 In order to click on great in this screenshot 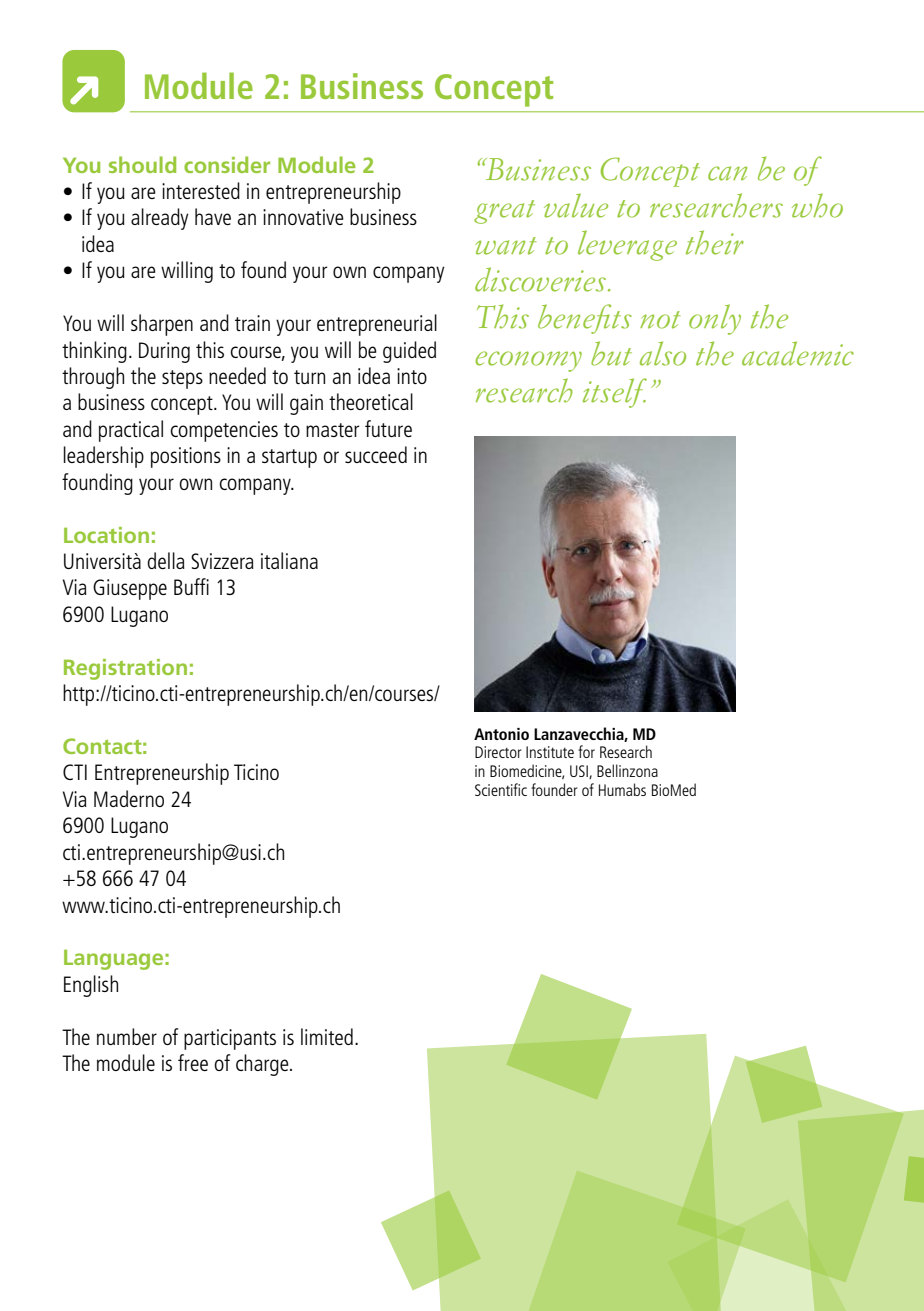, I will do `click(504, 212)`.
